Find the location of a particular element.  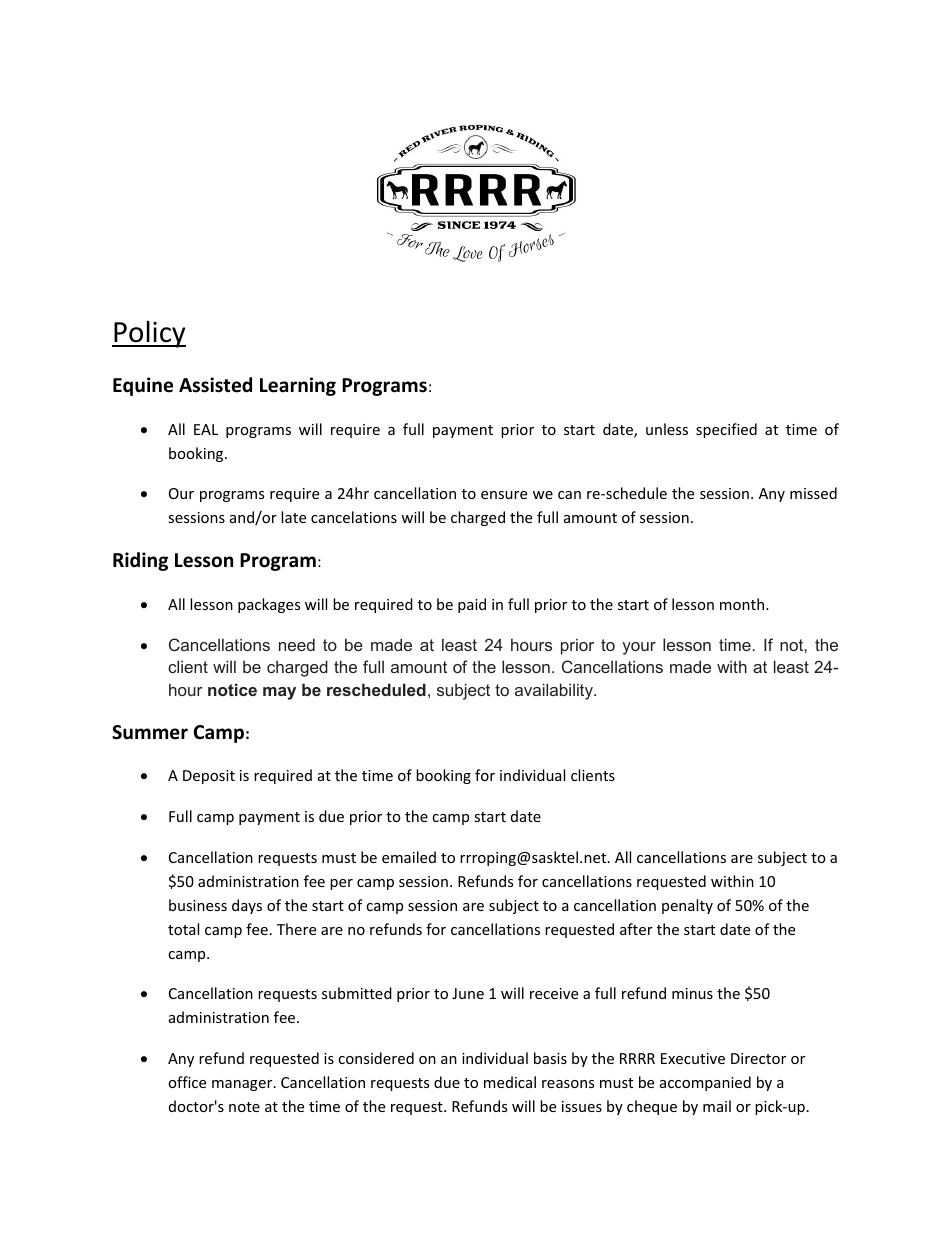

Learning is located at coordinates (298, 386).
